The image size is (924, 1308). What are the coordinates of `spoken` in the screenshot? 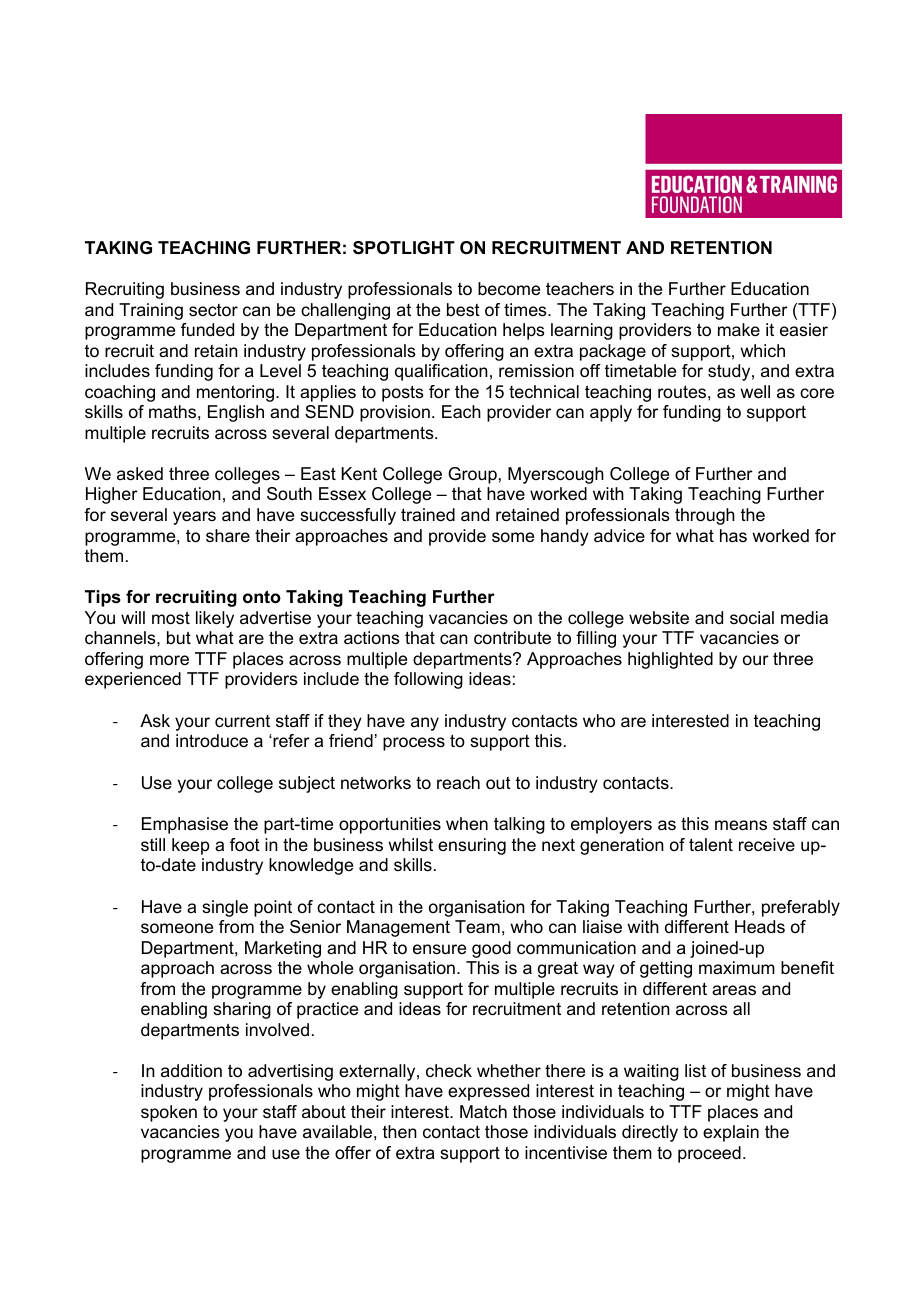 It's located at (169, 1113).
